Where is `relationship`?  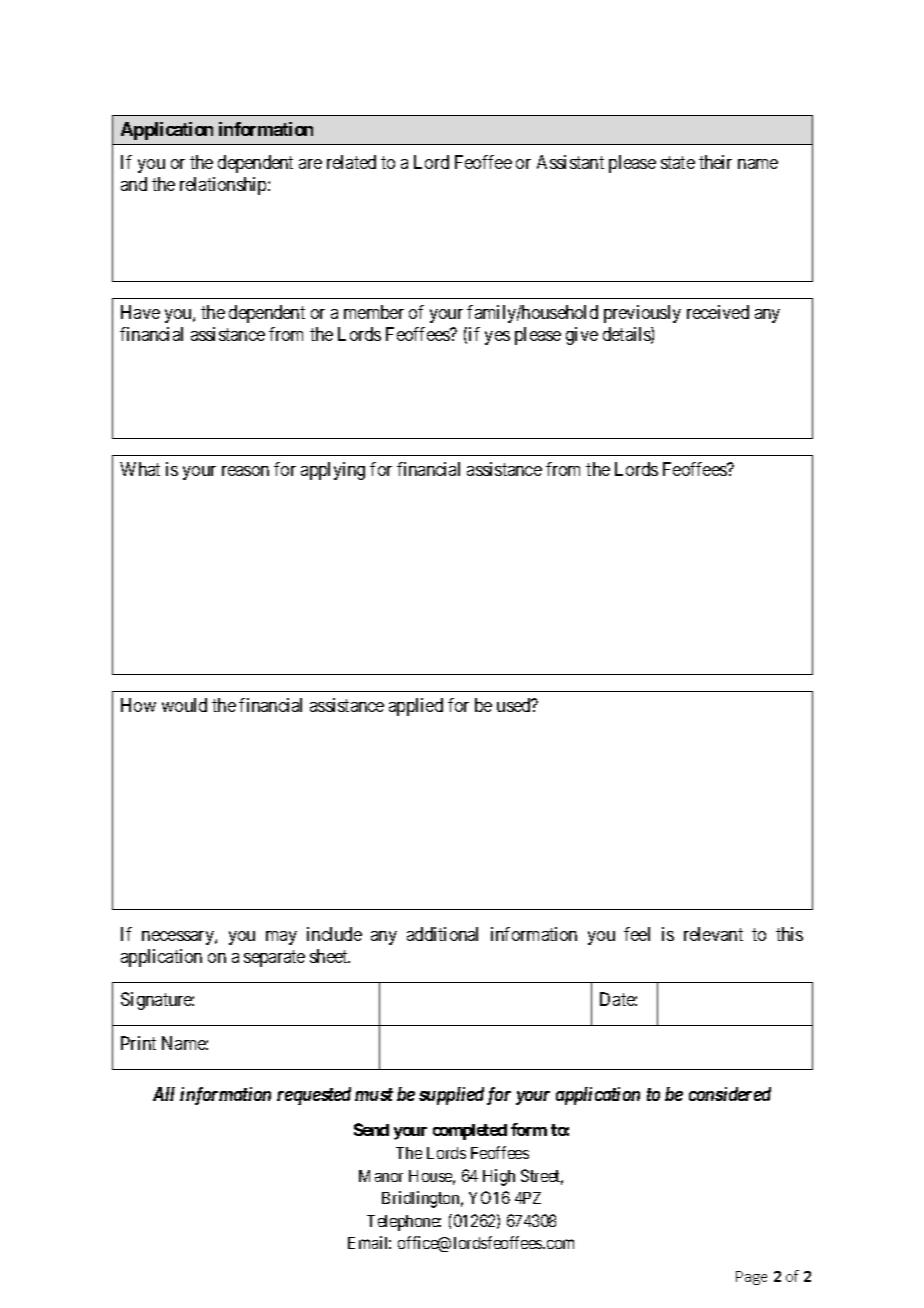 relationship is located at coordinates (224, 186).
